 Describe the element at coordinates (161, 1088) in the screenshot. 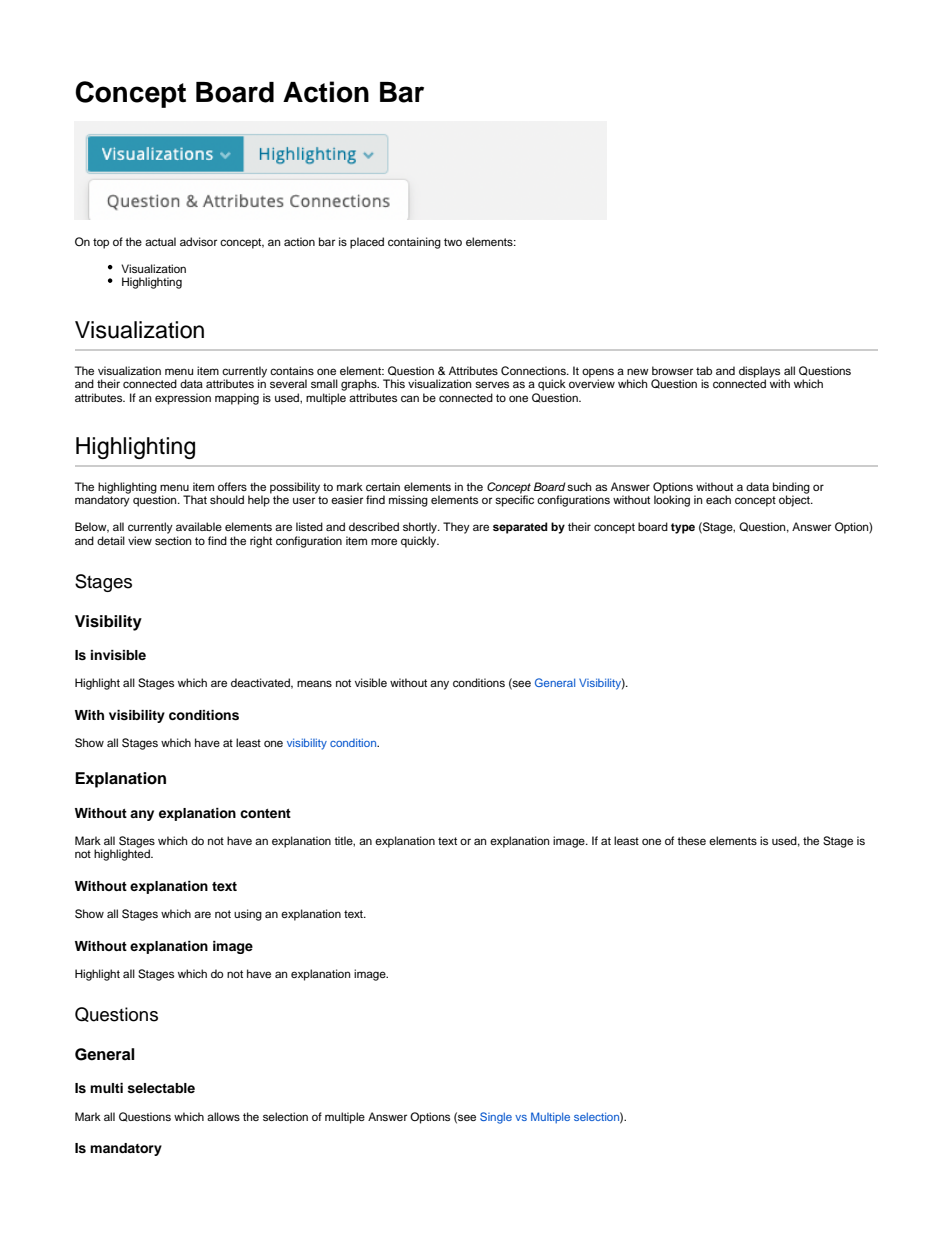

I see `selectable` at that location.
